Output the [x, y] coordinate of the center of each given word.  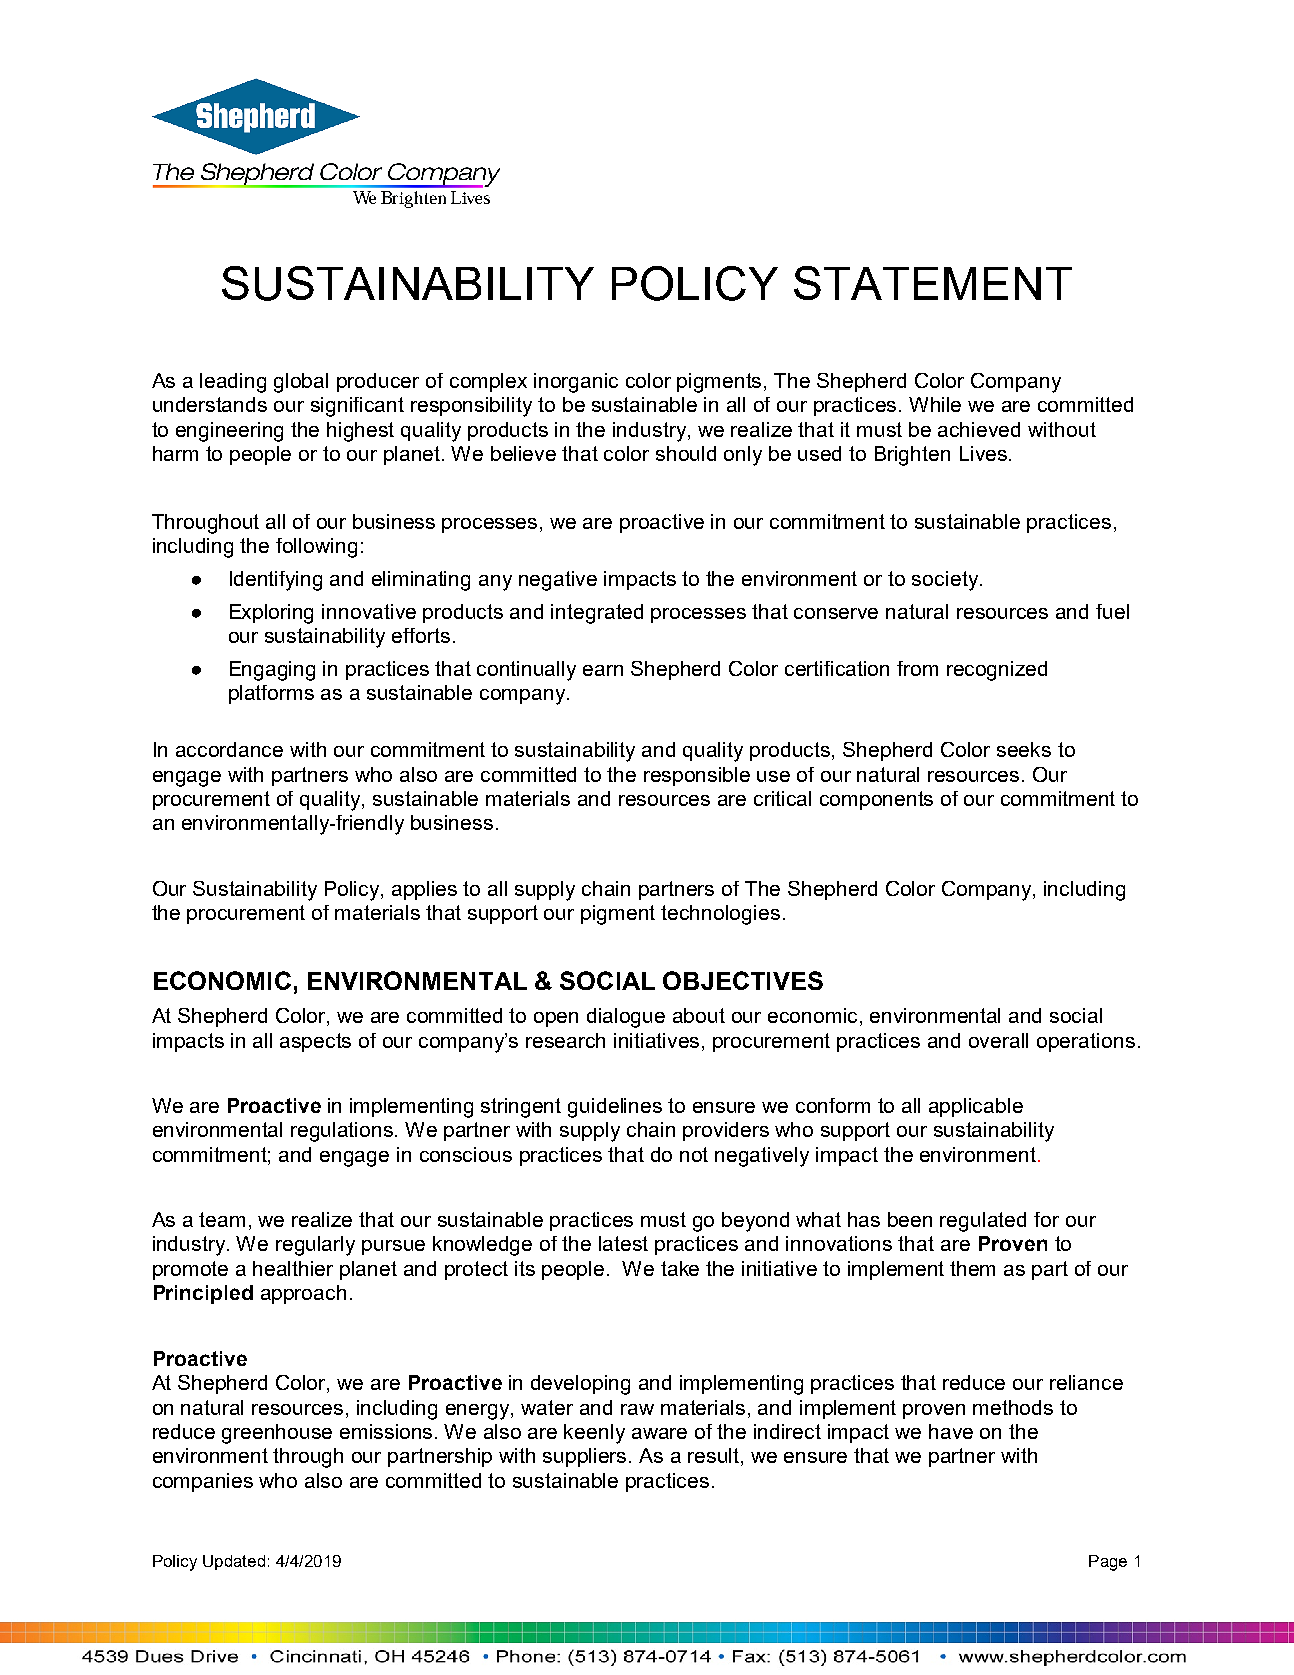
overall [998, 1040]
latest [623, 1243]
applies [424, 890]
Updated [234, 1562]
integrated [597, 614]
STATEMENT [933, 283]
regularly [315, 1246]
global [301, 383]
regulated [983, 1222]
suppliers [586, 1457]
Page [1108, 1563]
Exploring [271, 614]
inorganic [576, 383]
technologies [720, 915]
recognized [997, 671]
